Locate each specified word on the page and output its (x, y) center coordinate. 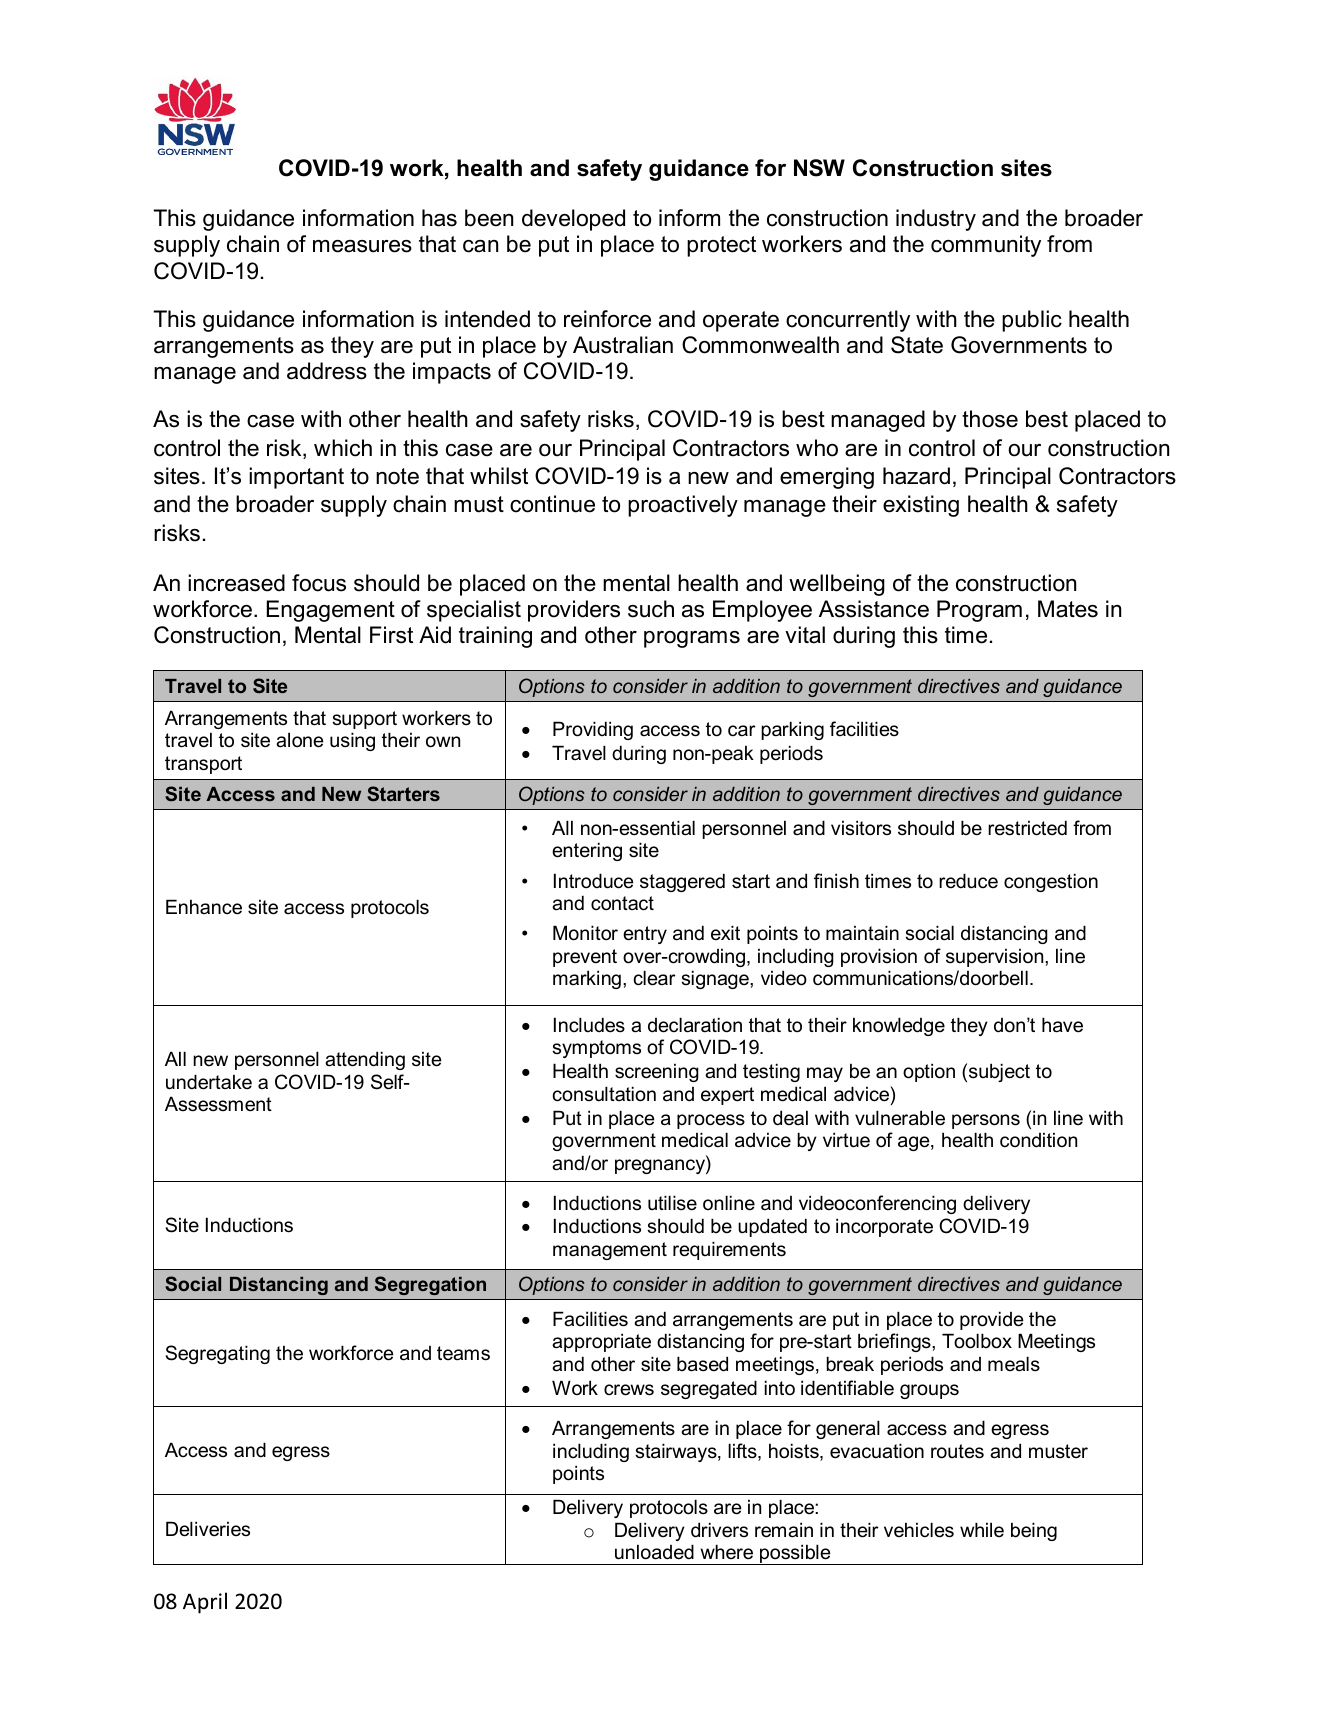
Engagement (331, 611)
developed (573, 220)
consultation (604, 1094)
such (651, 609)
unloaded (654, 1552)
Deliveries (208, 1529)
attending (365, 1060)
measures (362, 246)
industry (936, 220)
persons (986, 1121)
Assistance (874, 609)
